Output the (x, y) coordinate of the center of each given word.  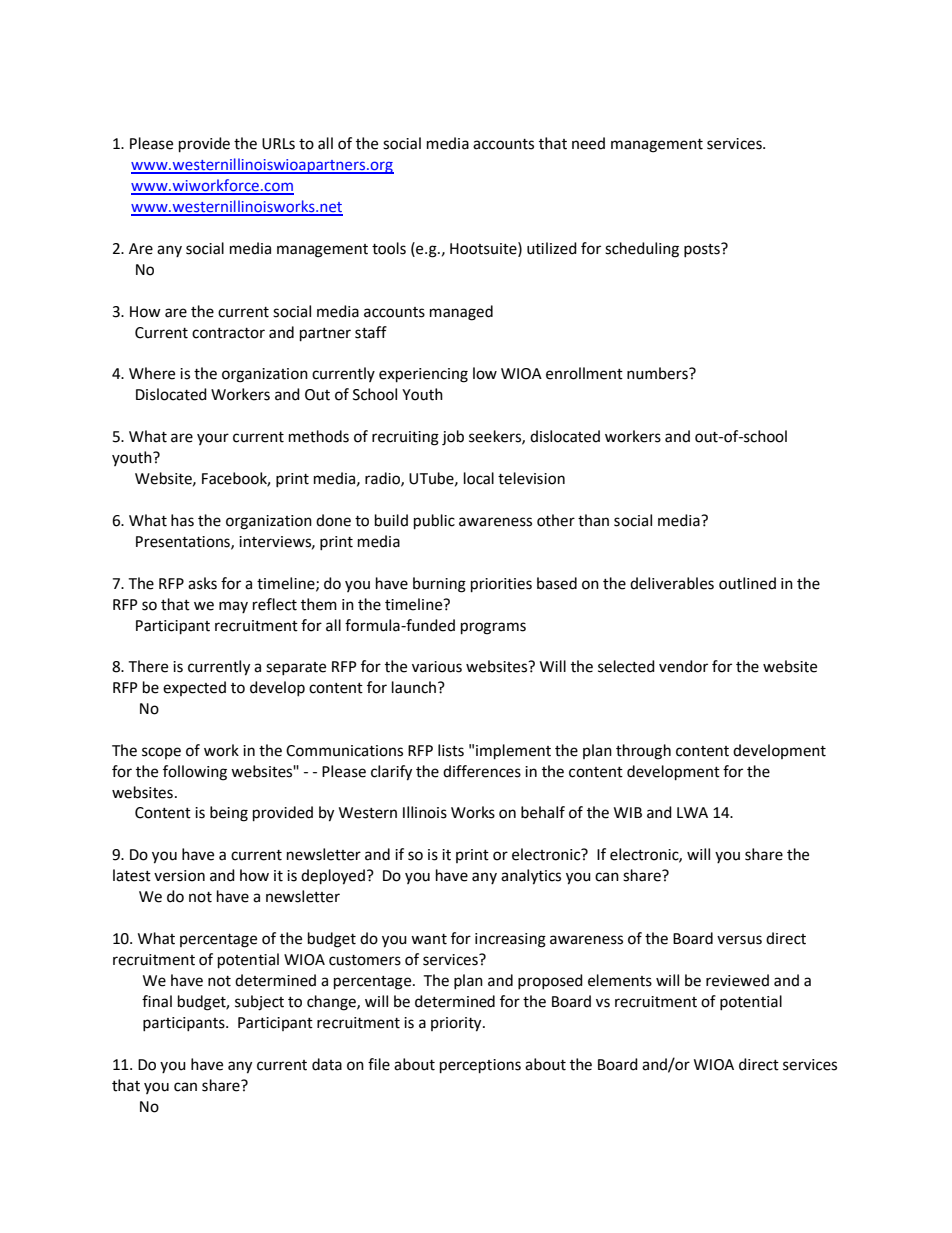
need (588, 143)
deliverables (672, 583)
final (157, 1001)
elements (620, 980)
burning (439, 585)
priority (457, 1024)
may (233, 607)
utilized (552, 248)
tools (389, 248)
